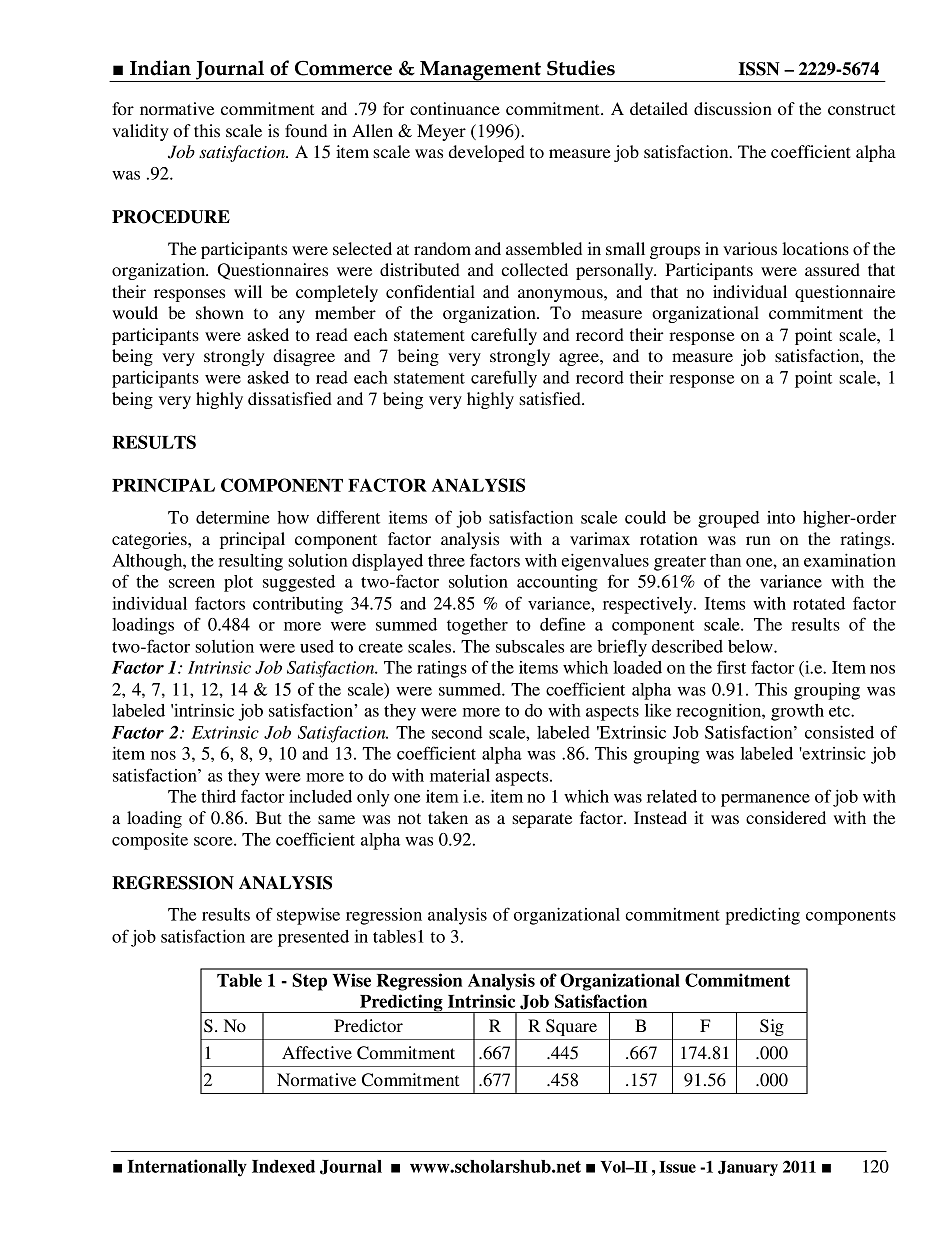 The image size is (952, 1233). Describe the element at coordinates (748, 1168) in the image. I see `January` at that location.
